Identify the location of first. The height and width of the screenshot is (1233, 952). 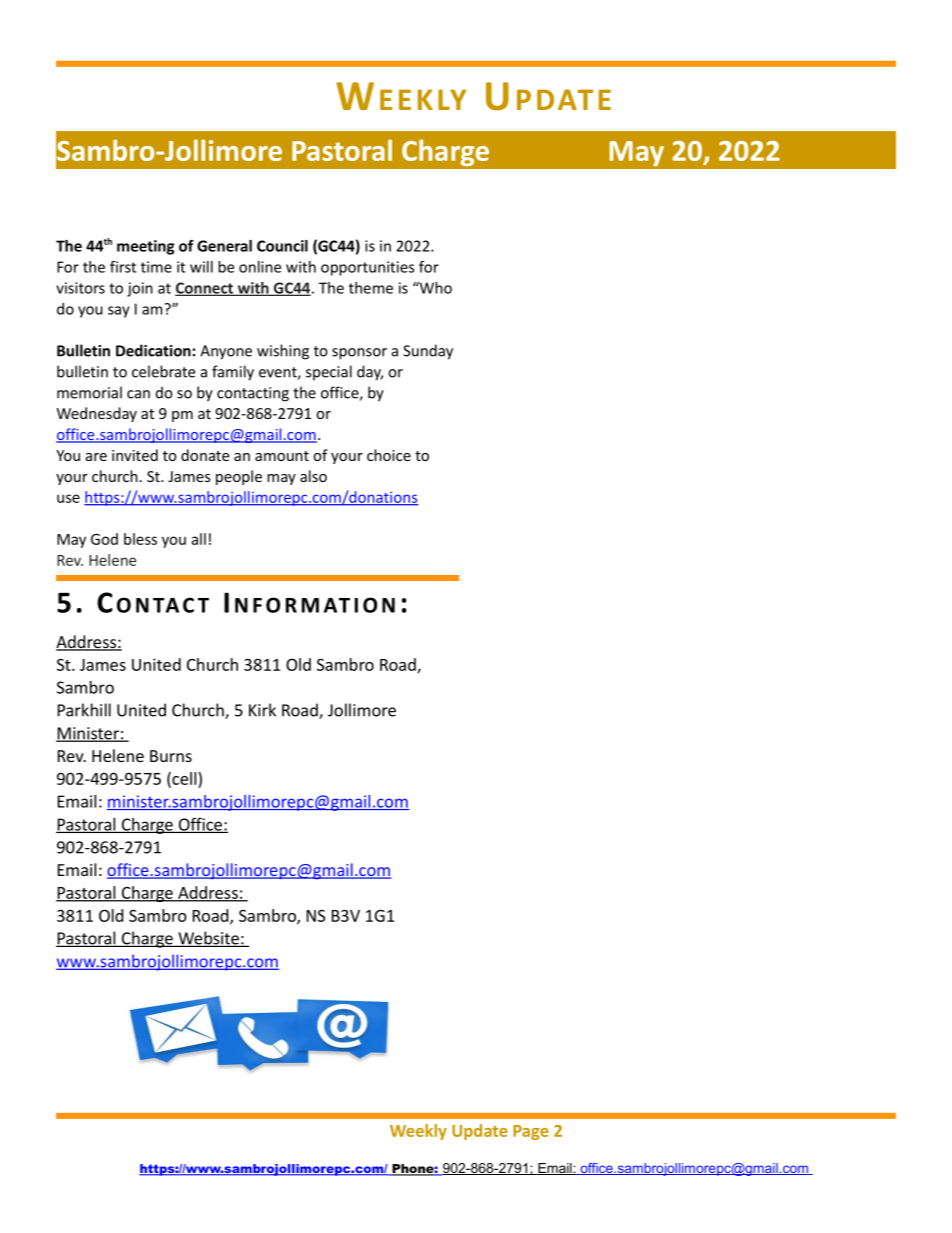
(123, 267).
